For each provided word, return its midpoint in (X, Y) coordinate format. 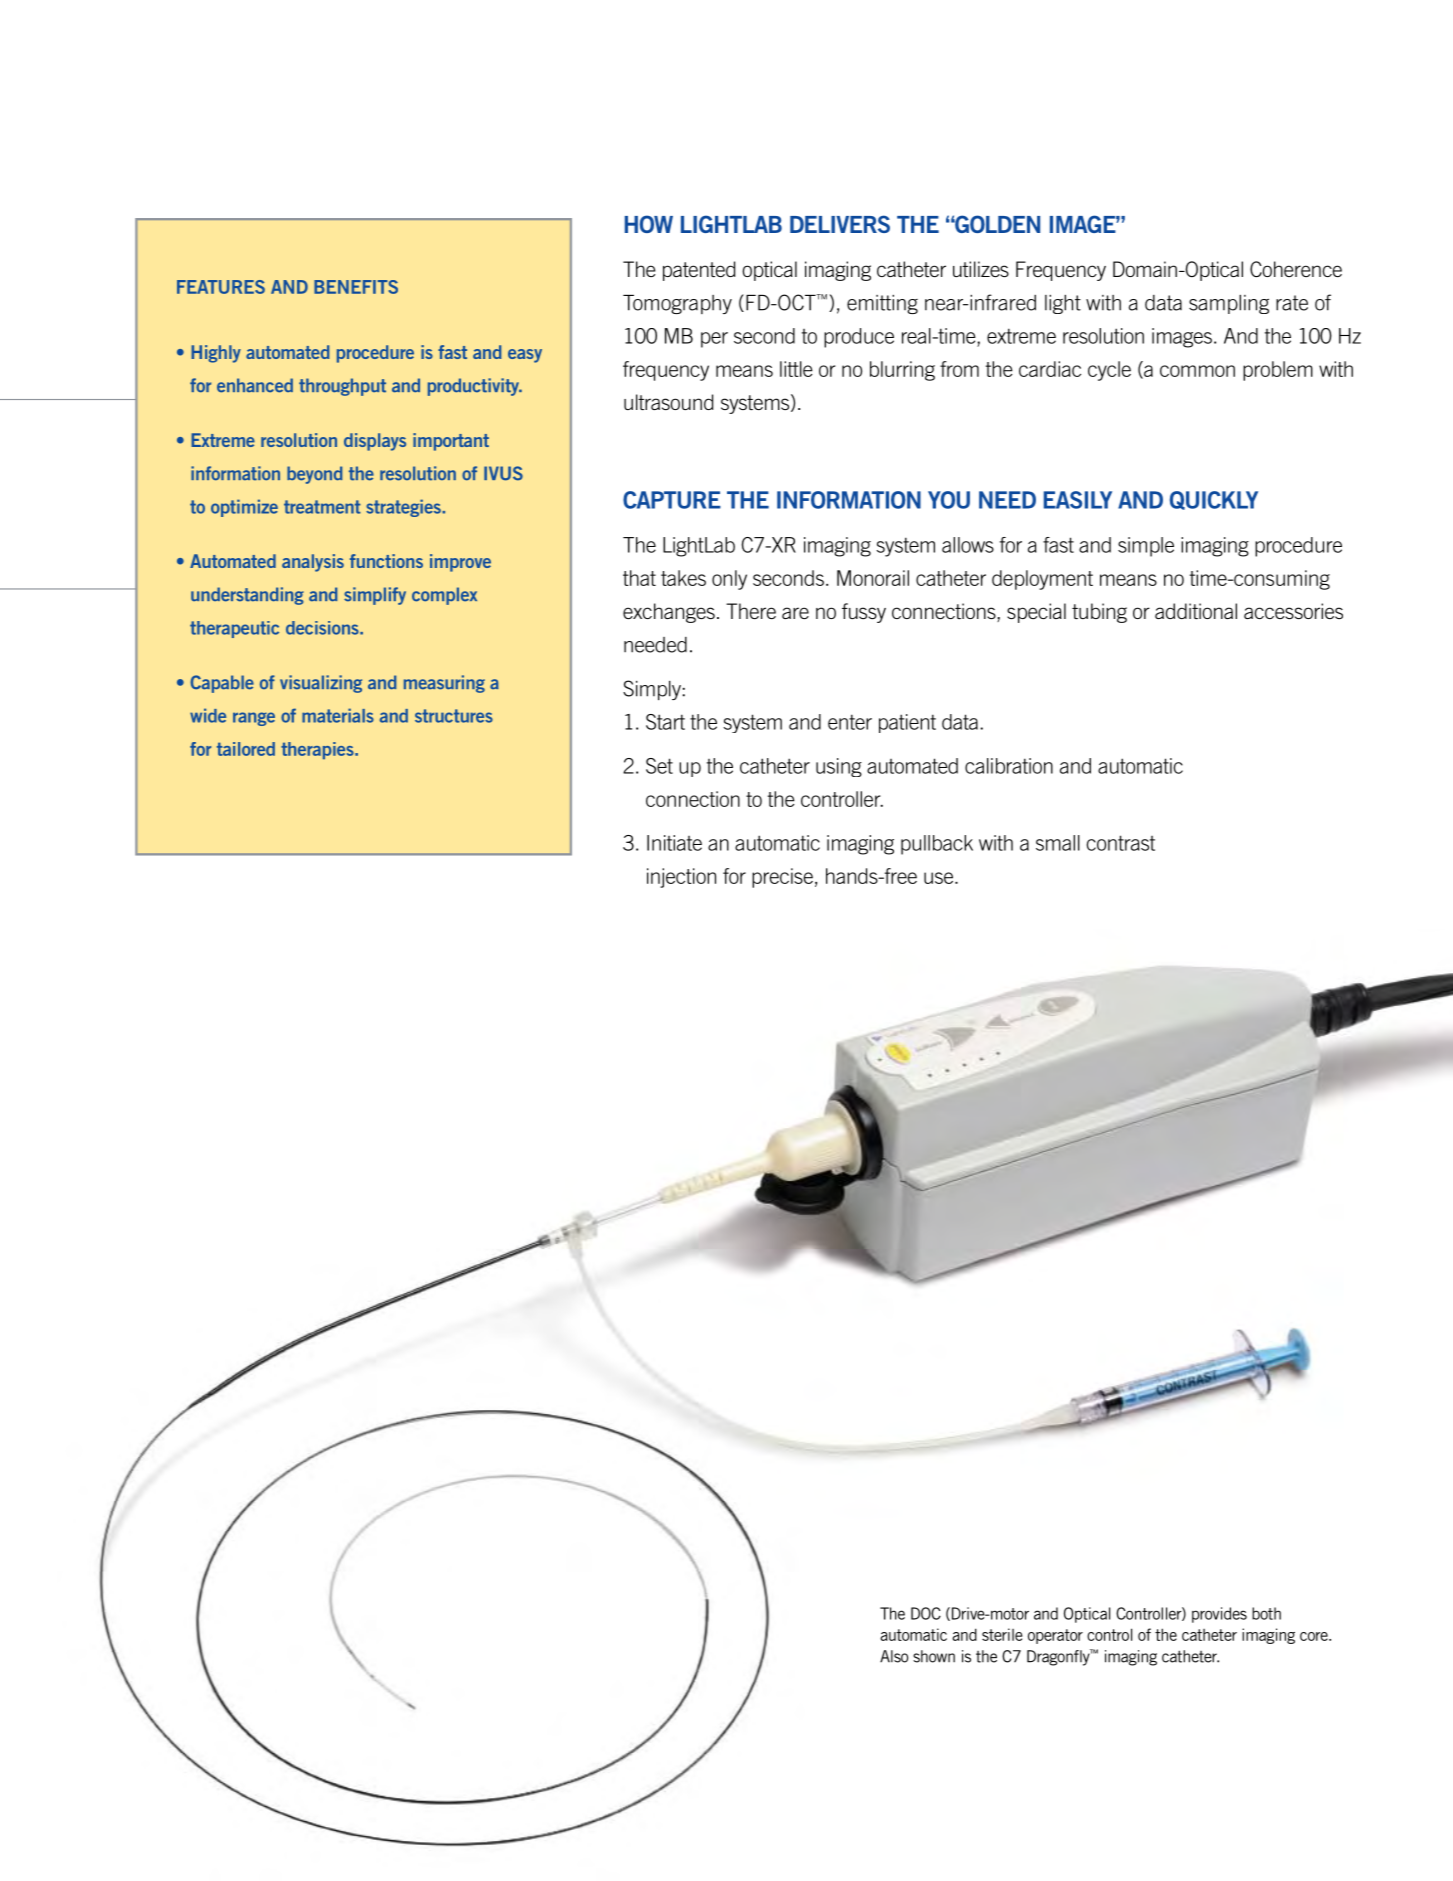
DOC (926, 1613)
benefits (356, 287)
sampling (1229, 304)
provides (1219, 1615)
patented (699, 271)
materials (338, 715)
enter (850, 722)
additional (1196, 611)
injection (681, 878)
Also (894, 1656)
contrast (1121, 843)
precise (782, 878)
